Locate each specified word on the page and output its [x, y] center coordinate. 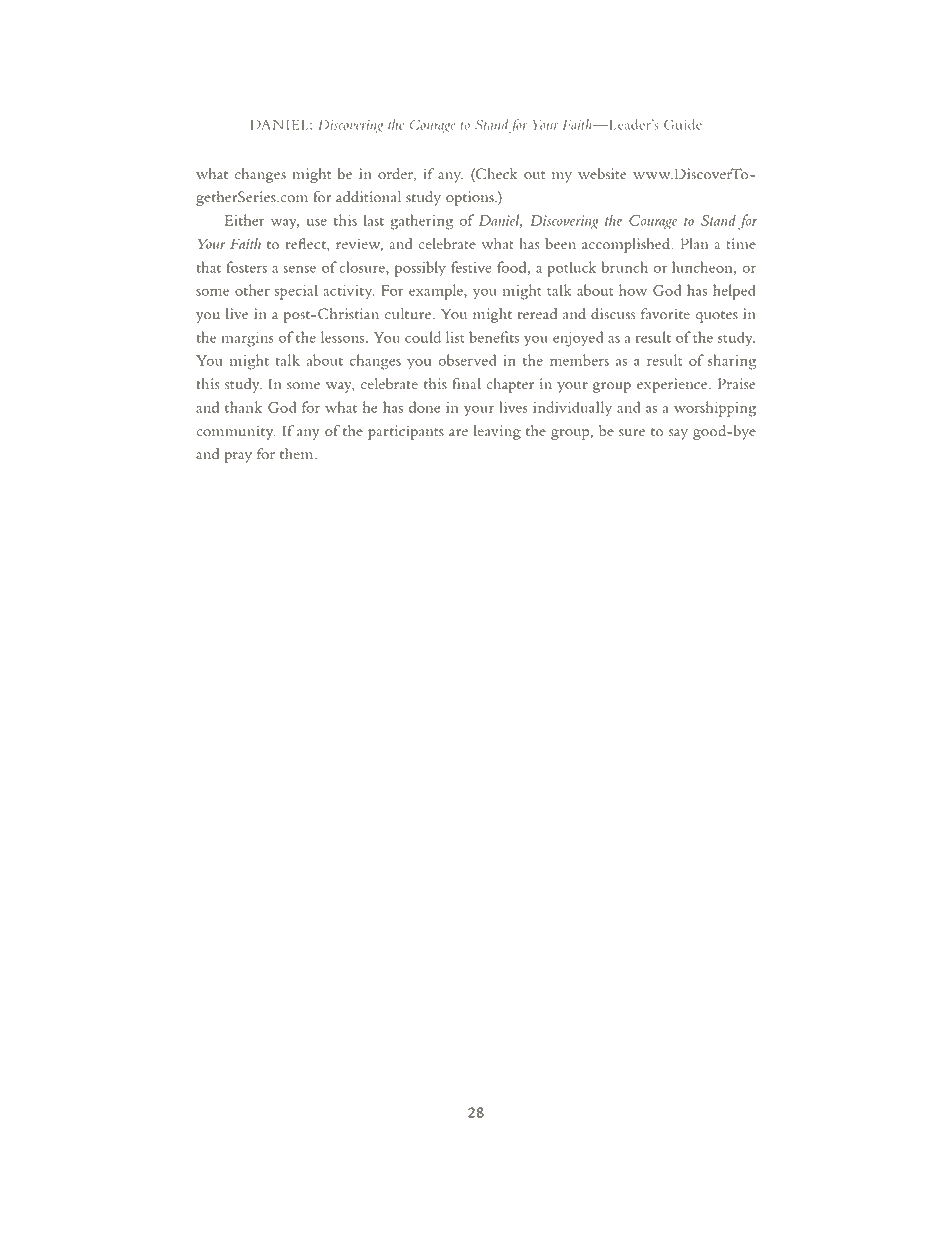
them [298, 454]
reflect [307, 244]
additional [368, 197]
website [602, 174]
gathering [422, 222]
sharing [732, 362]
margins [248, 339]
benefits [494, 337]
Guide [683, 124]
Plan [694, 244]
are [458, 432]
